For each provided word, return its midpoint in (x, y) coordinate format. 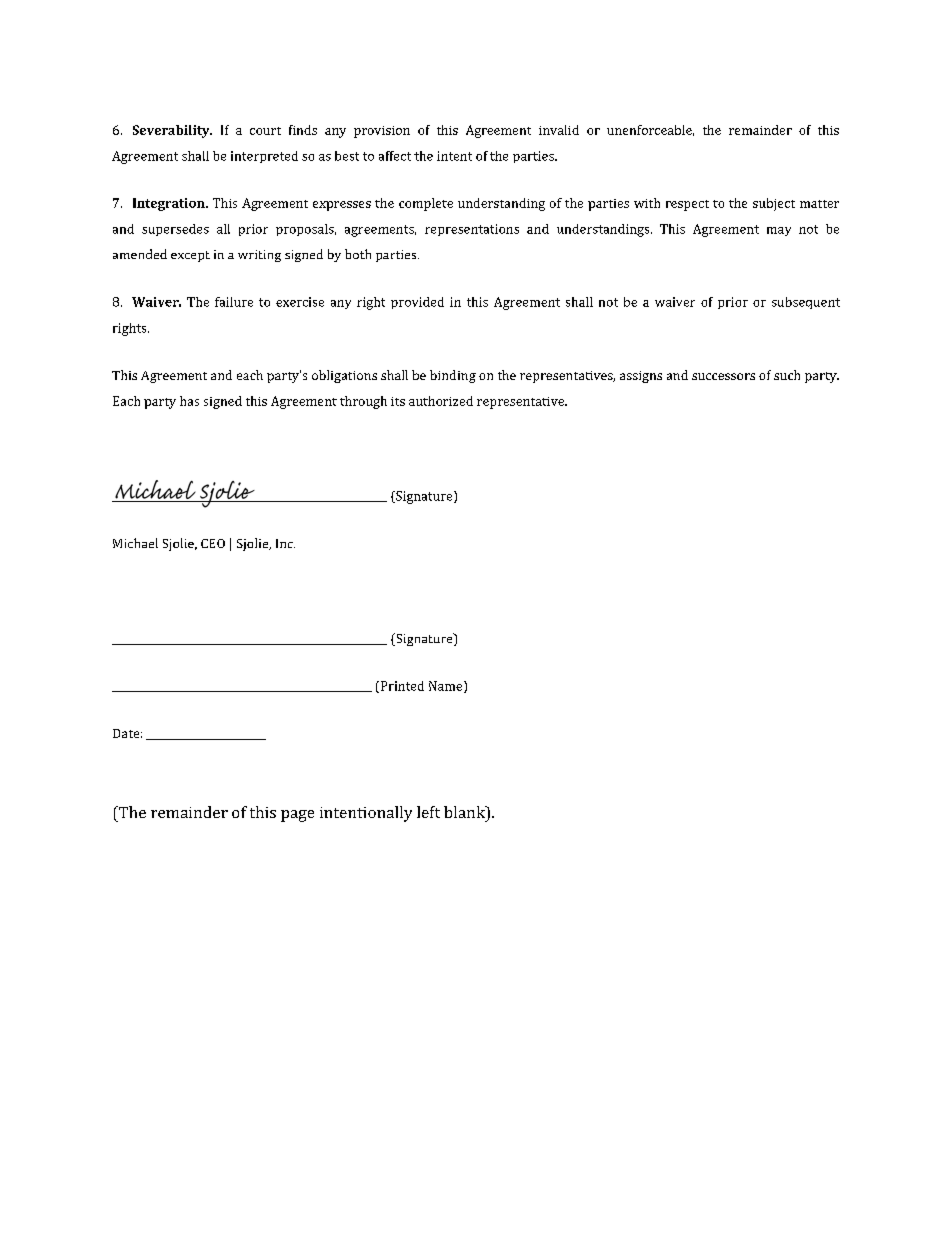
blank (465, 812)
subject (774, 204)
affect (395, 156)
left (428, 812)
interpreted (264, 157)
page (297, 816)
